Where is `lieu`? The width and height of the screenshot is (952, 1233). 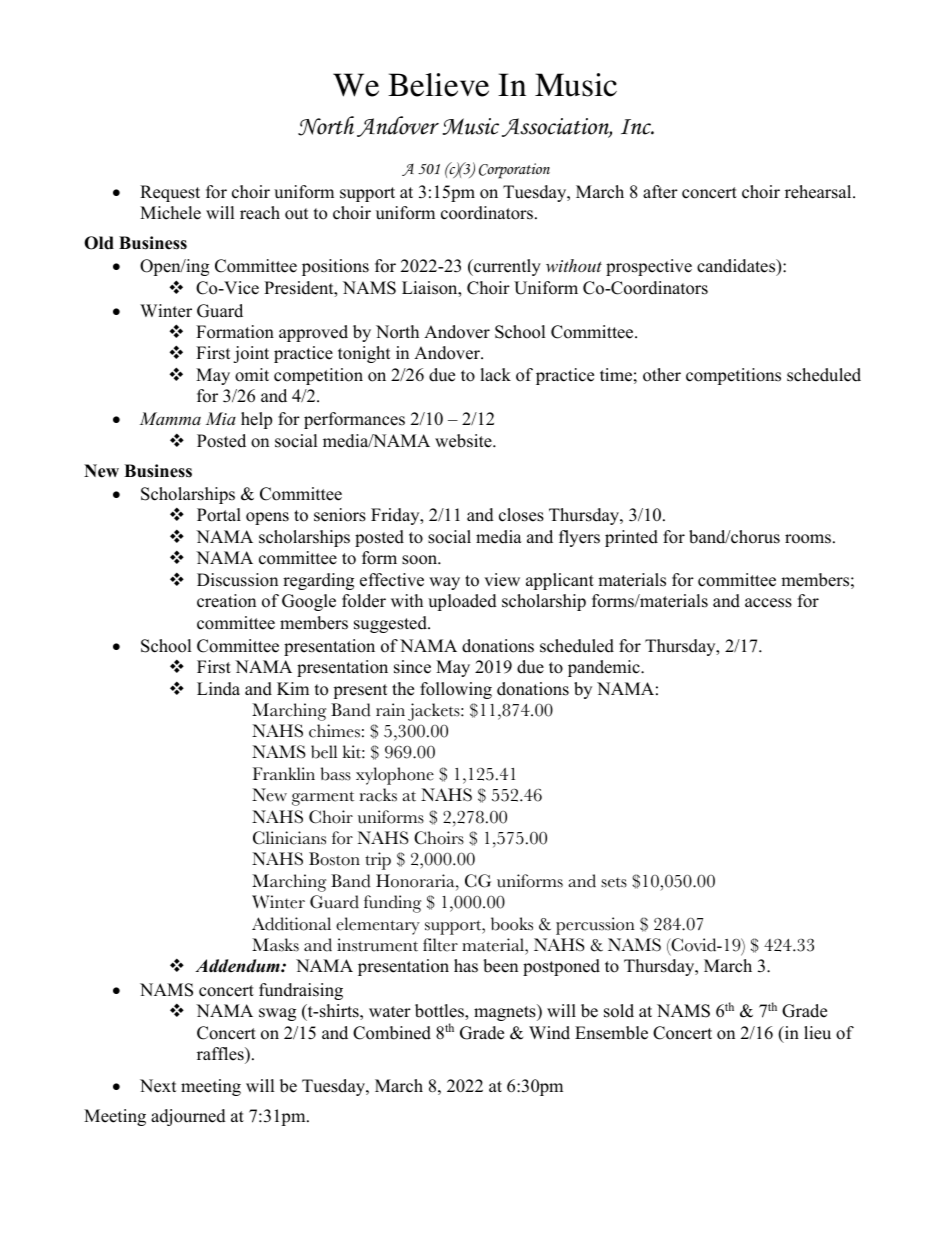
lieu is located at coordinates (817, 1033).
